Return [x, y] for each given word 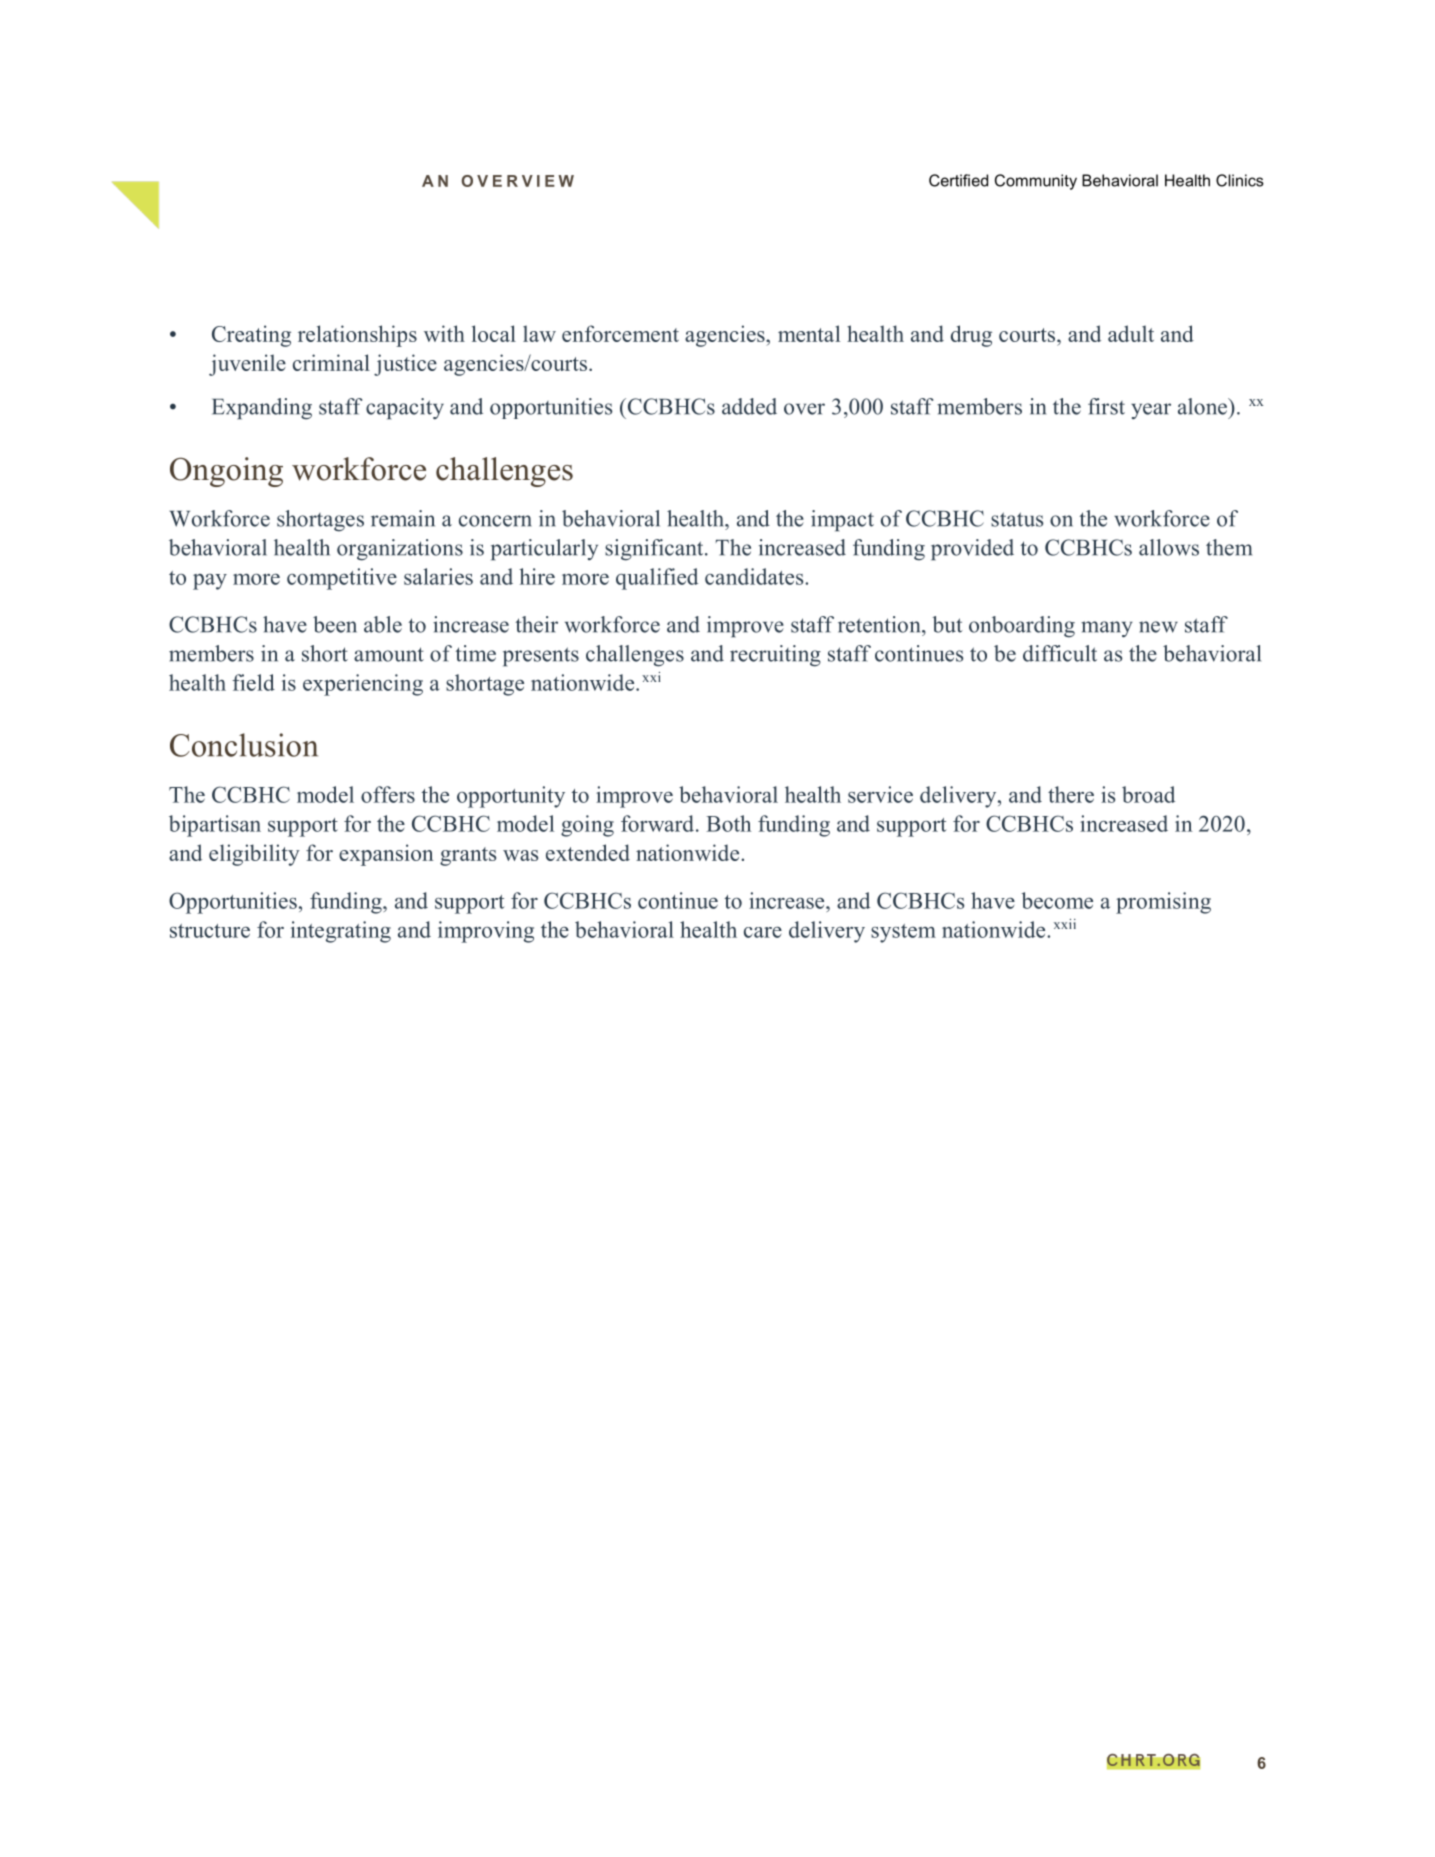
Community [1036, 182]
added [749, 406]
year [1151, 411]
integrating [341, 932]
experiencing [363, 685]
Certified [958, 180]
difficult [1060, 653]
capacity [405, 409]
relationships [357, 336]
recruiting [775, 656]
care [763, 932]
